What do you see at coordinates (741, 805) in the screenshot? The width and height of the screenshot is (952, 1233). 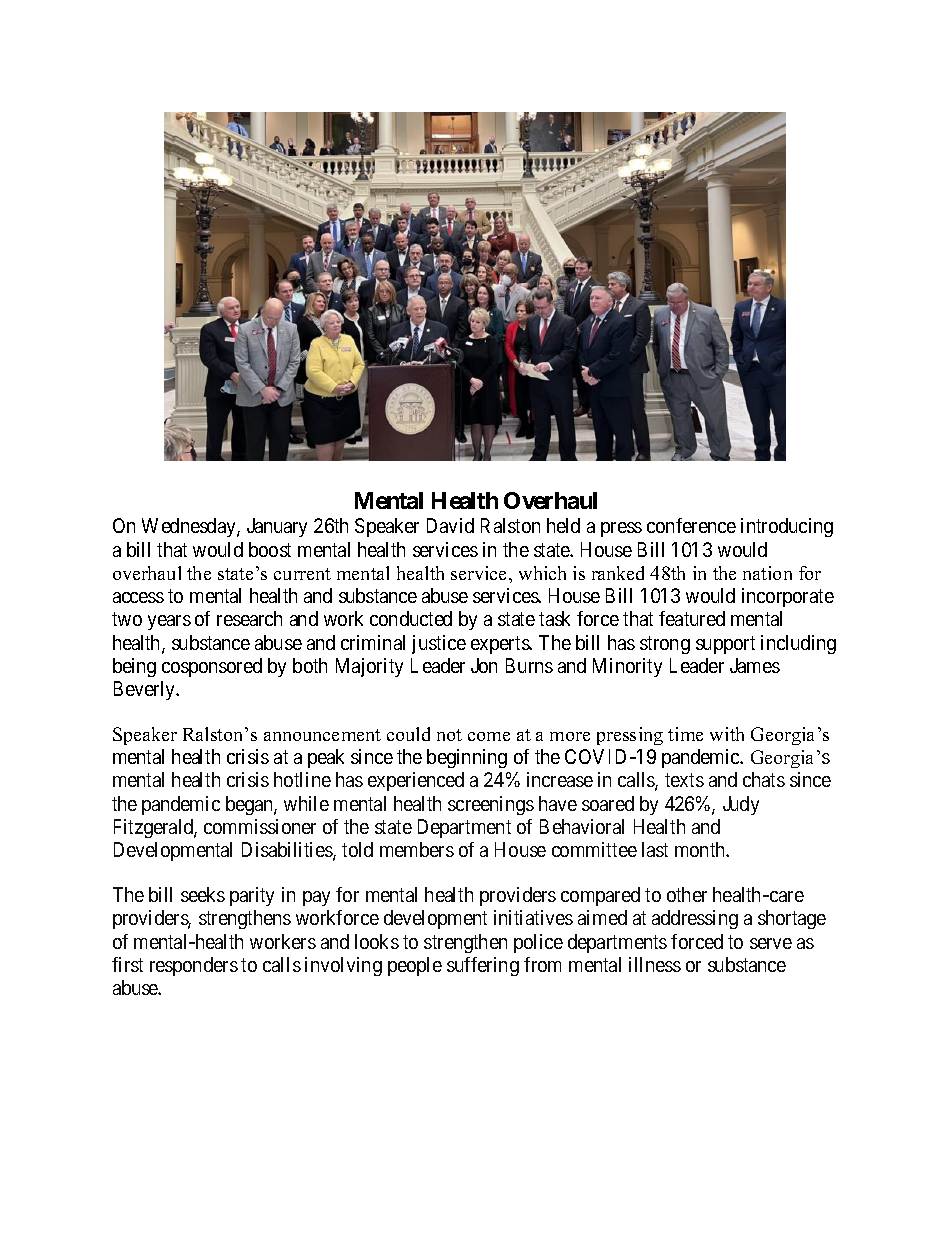 I see `Judy` at bounding box center [741, 805].
